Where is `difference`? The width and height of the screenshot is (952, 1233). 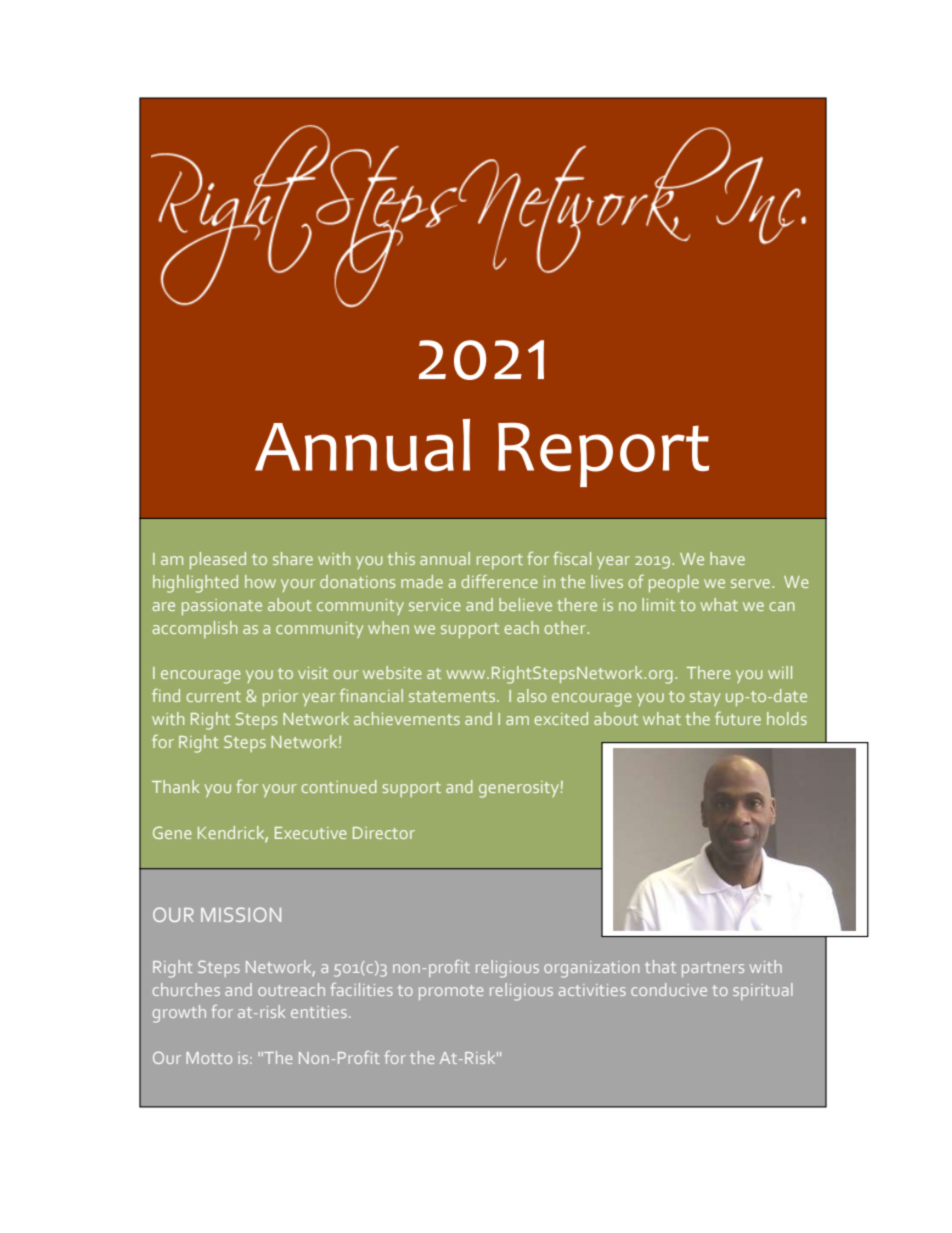
difference is located at coordinates (499, 581).
